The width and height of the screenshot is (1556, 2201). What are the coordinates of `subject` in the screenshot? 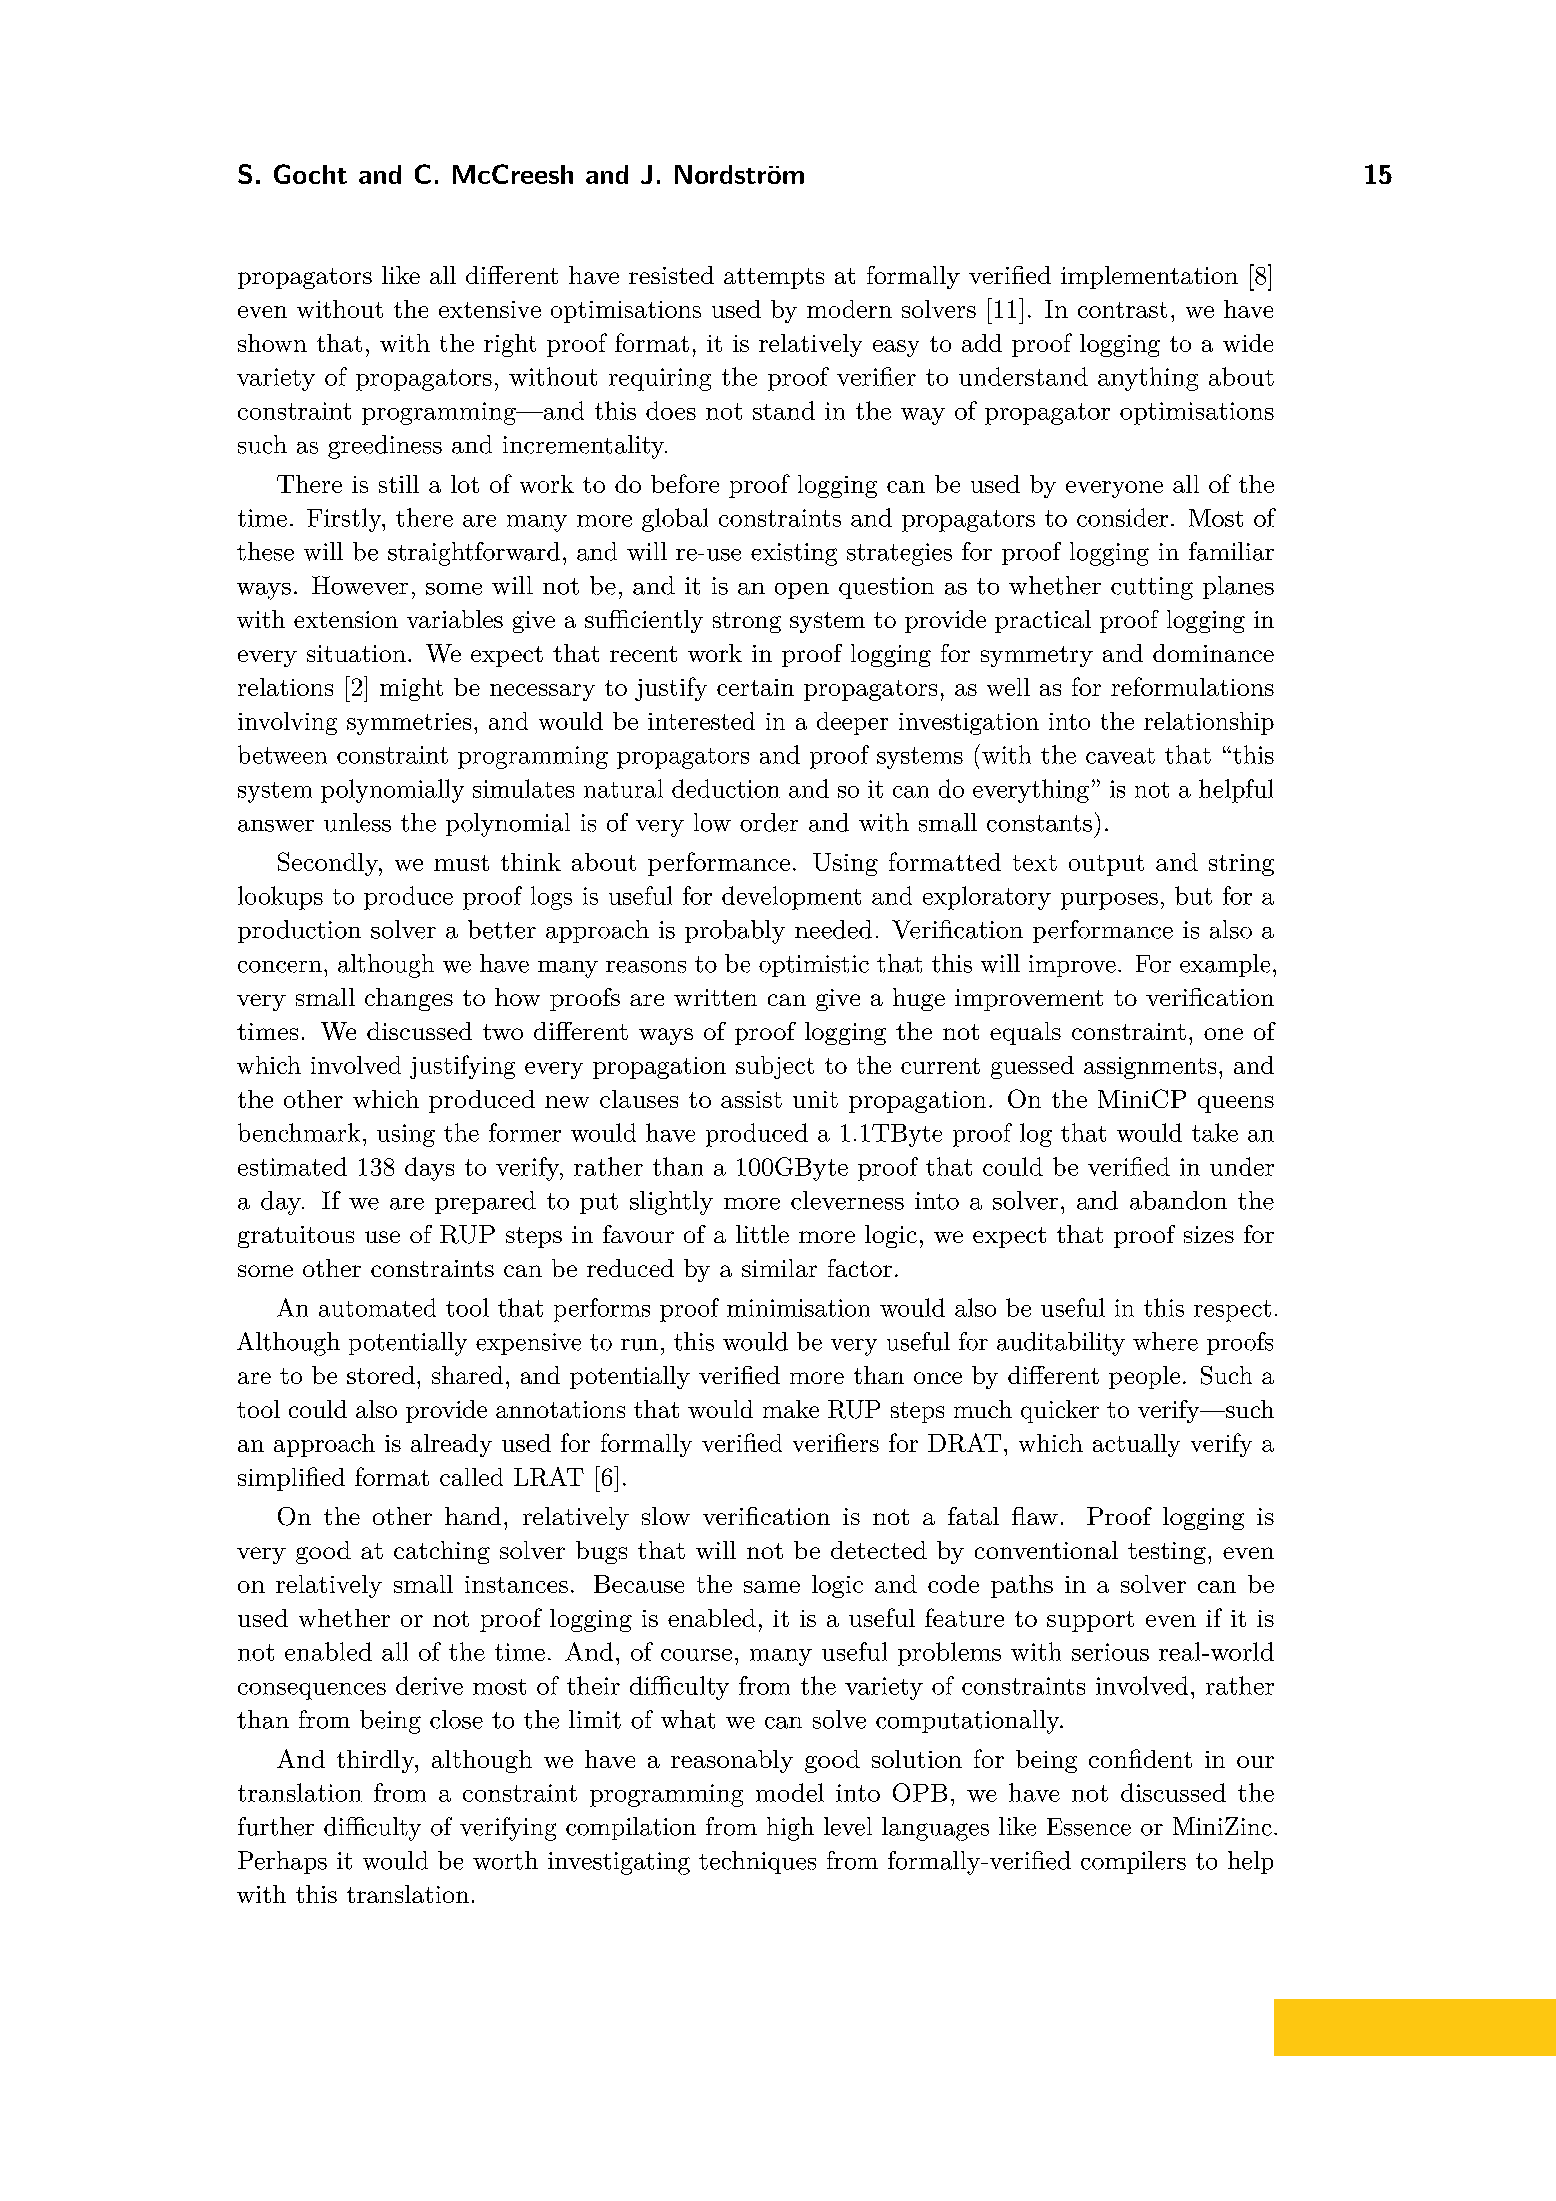 It's located at (775, 1067).
